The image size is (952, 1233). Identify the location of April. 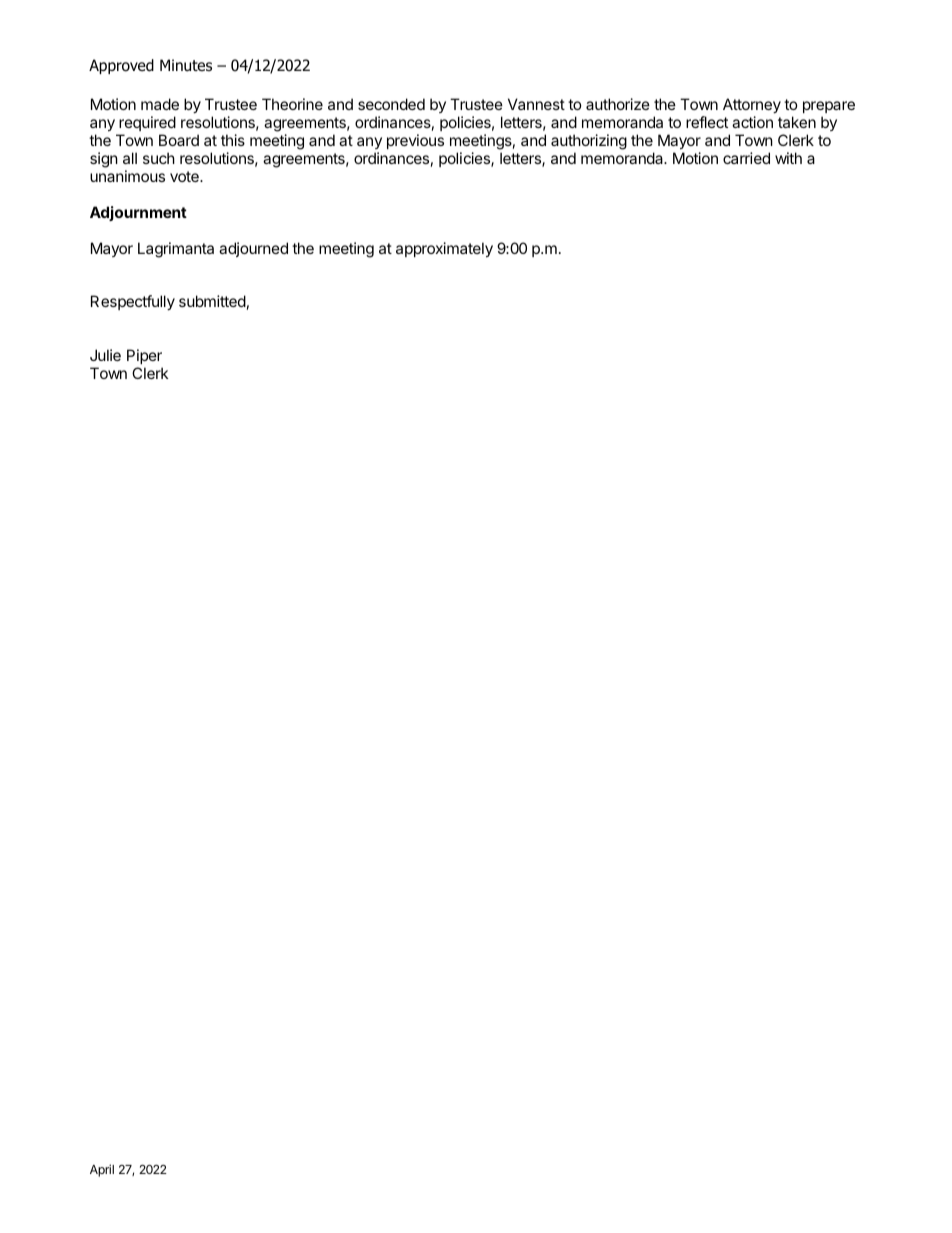
(102, 1170).
